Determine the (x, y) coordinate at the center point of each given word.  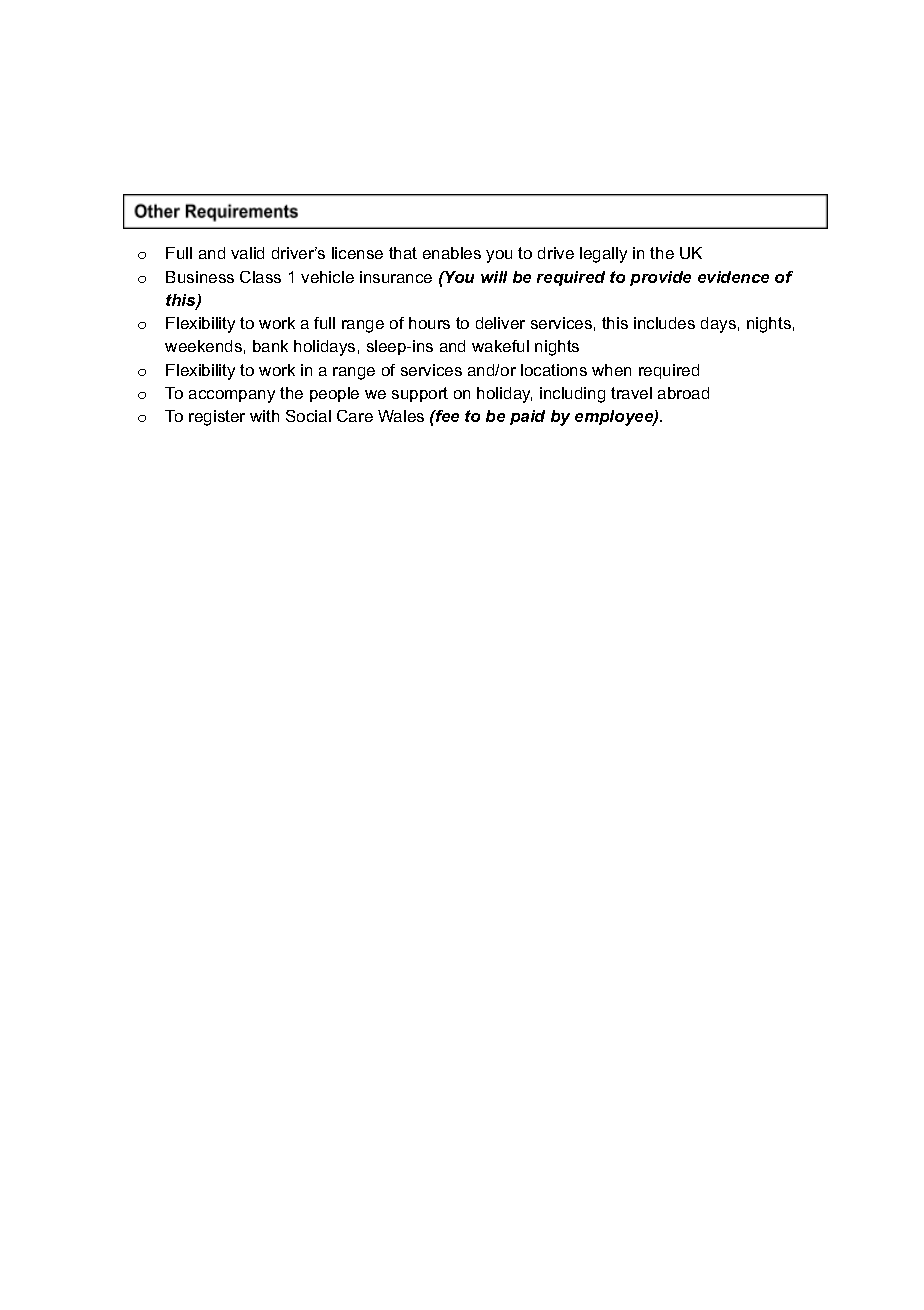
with (264, 416)
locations (554, 370)
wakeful (500, 346)
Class (260, 277)
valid (247, 253)
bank (270, 346)
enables (452, 253)
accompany (232, 396)
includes (664, 323)
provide (660, 278)
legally (603, 255)
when (611, 370)
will (494, 277)
